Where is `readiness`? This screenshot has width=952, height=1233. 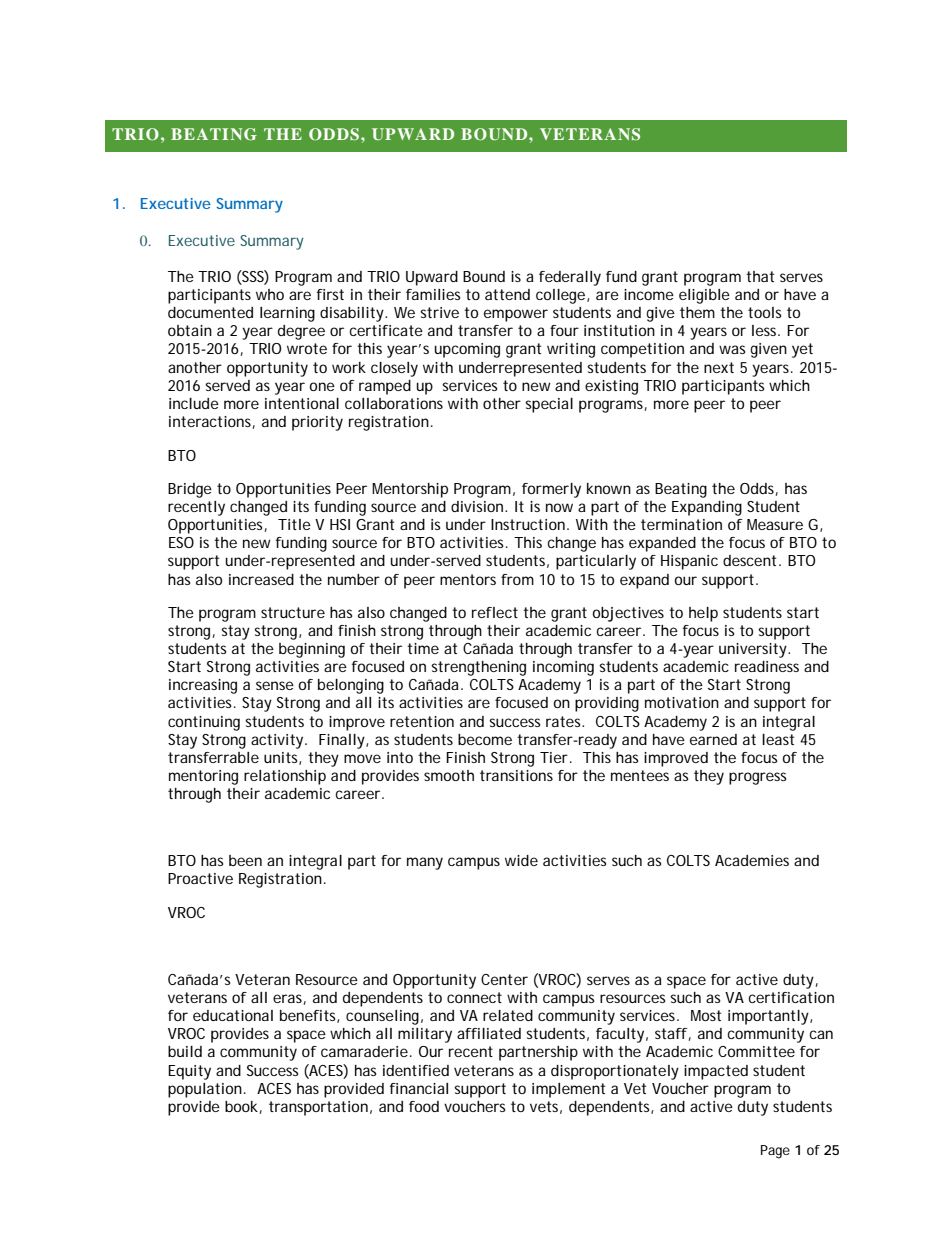
readiness is located at coordinates (767, 666).
